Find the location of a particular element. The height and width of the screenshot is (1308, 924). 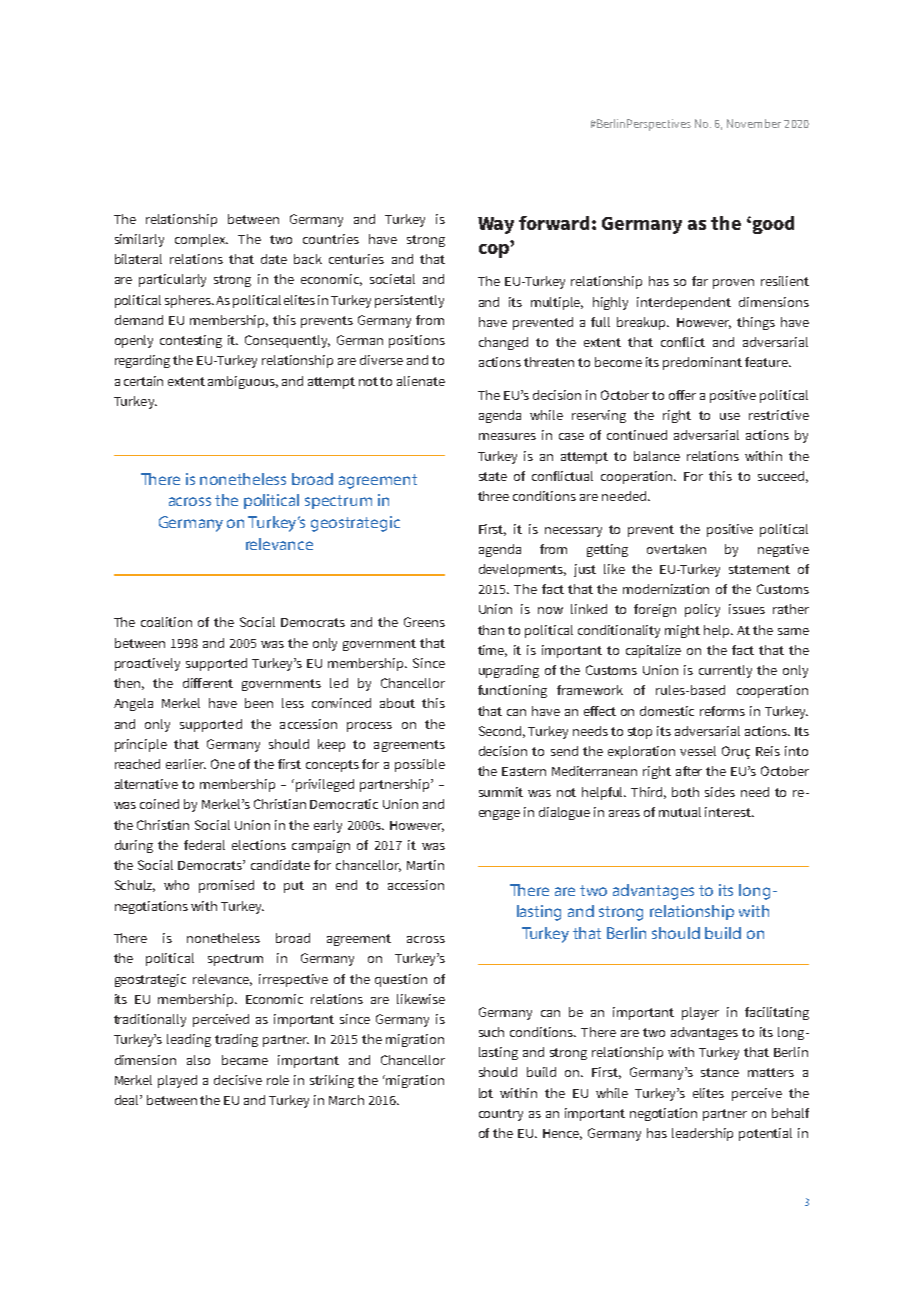

played is located at coordinates (177, 1081).
